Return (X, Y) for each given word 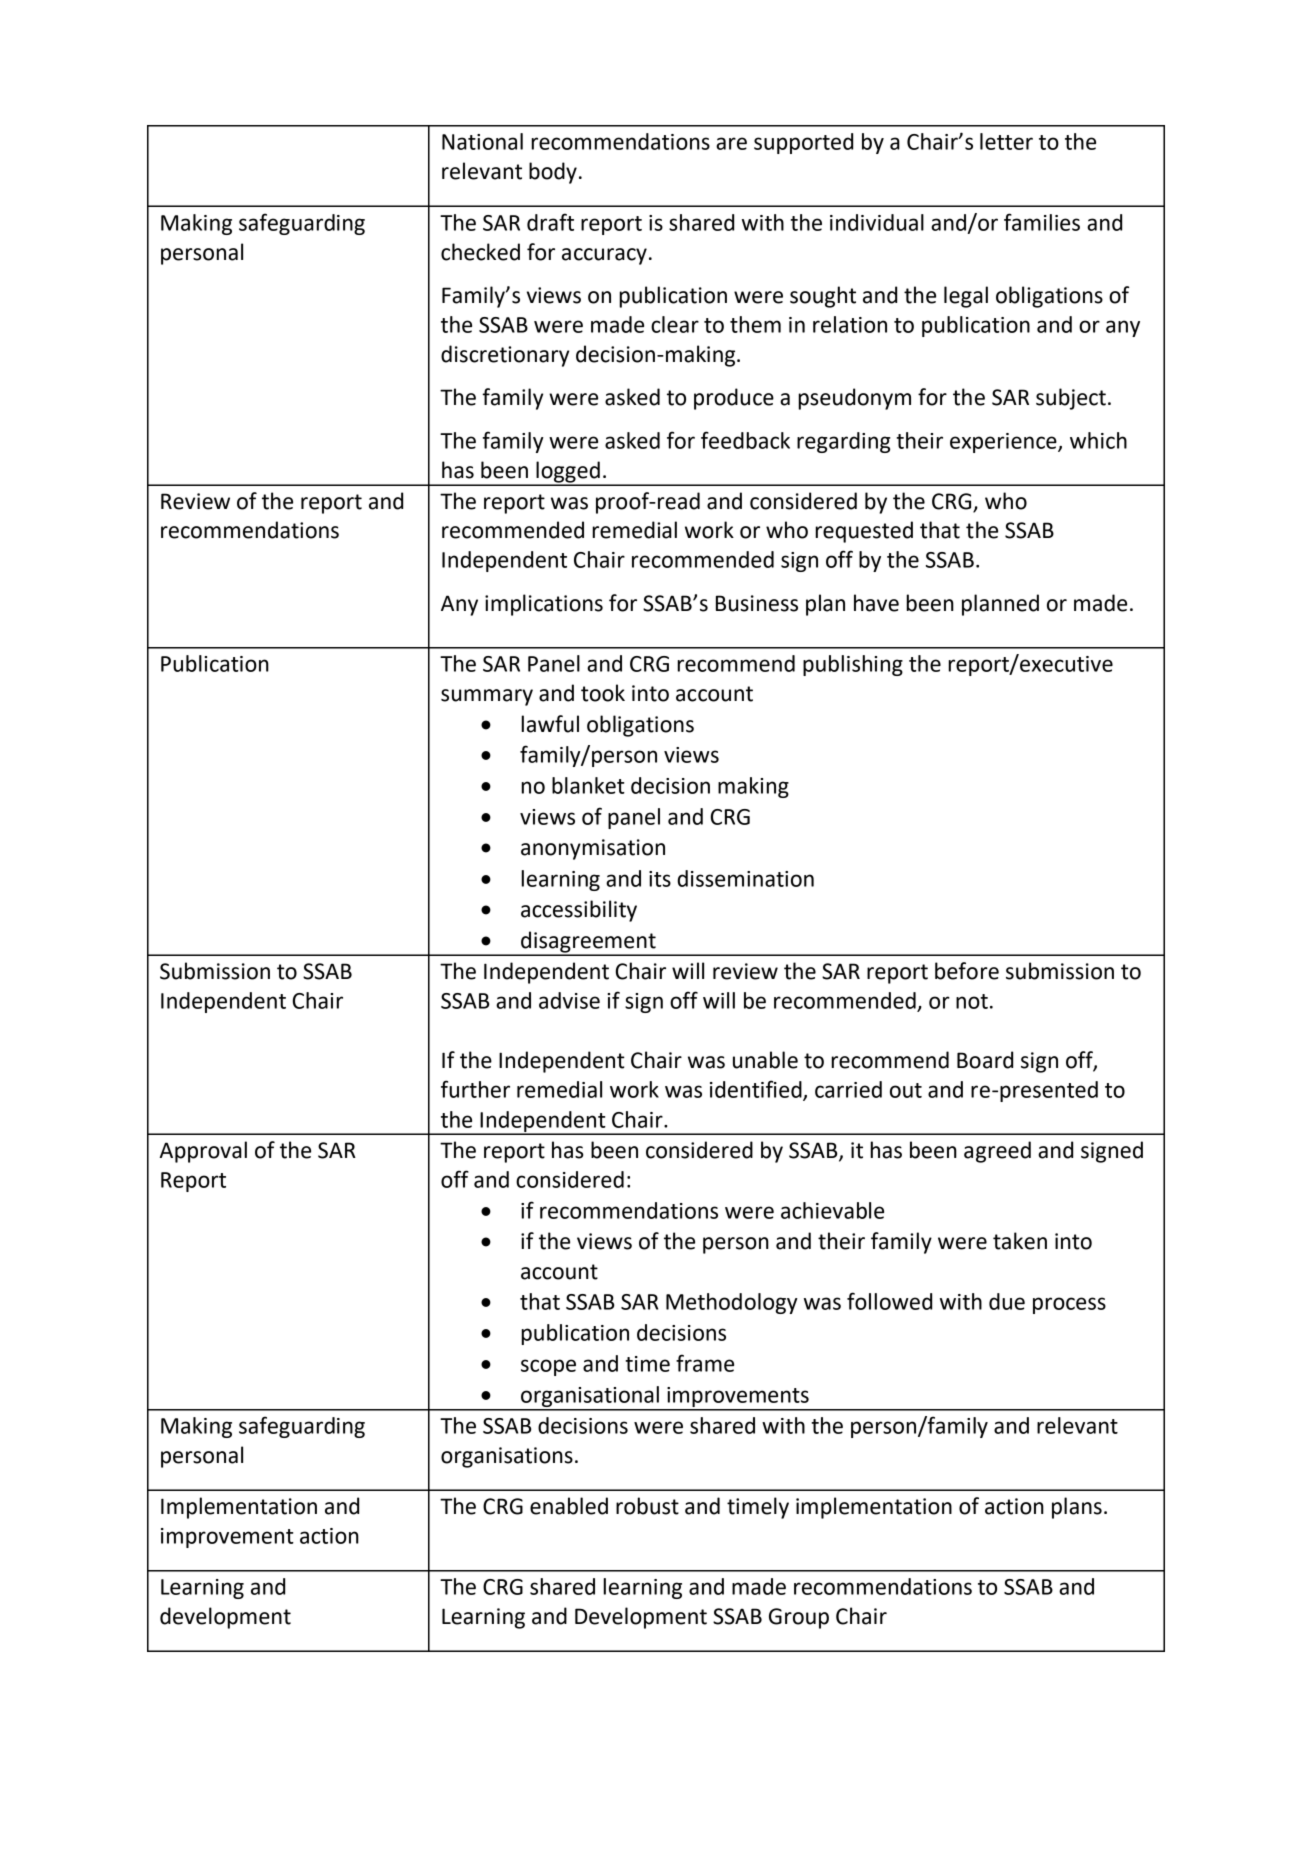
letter (1006, 141)
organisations (507, 1457)
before (967, 971)
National (482, 141)
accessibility (579, 911)
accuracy (604, 256)
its (660, 879)
